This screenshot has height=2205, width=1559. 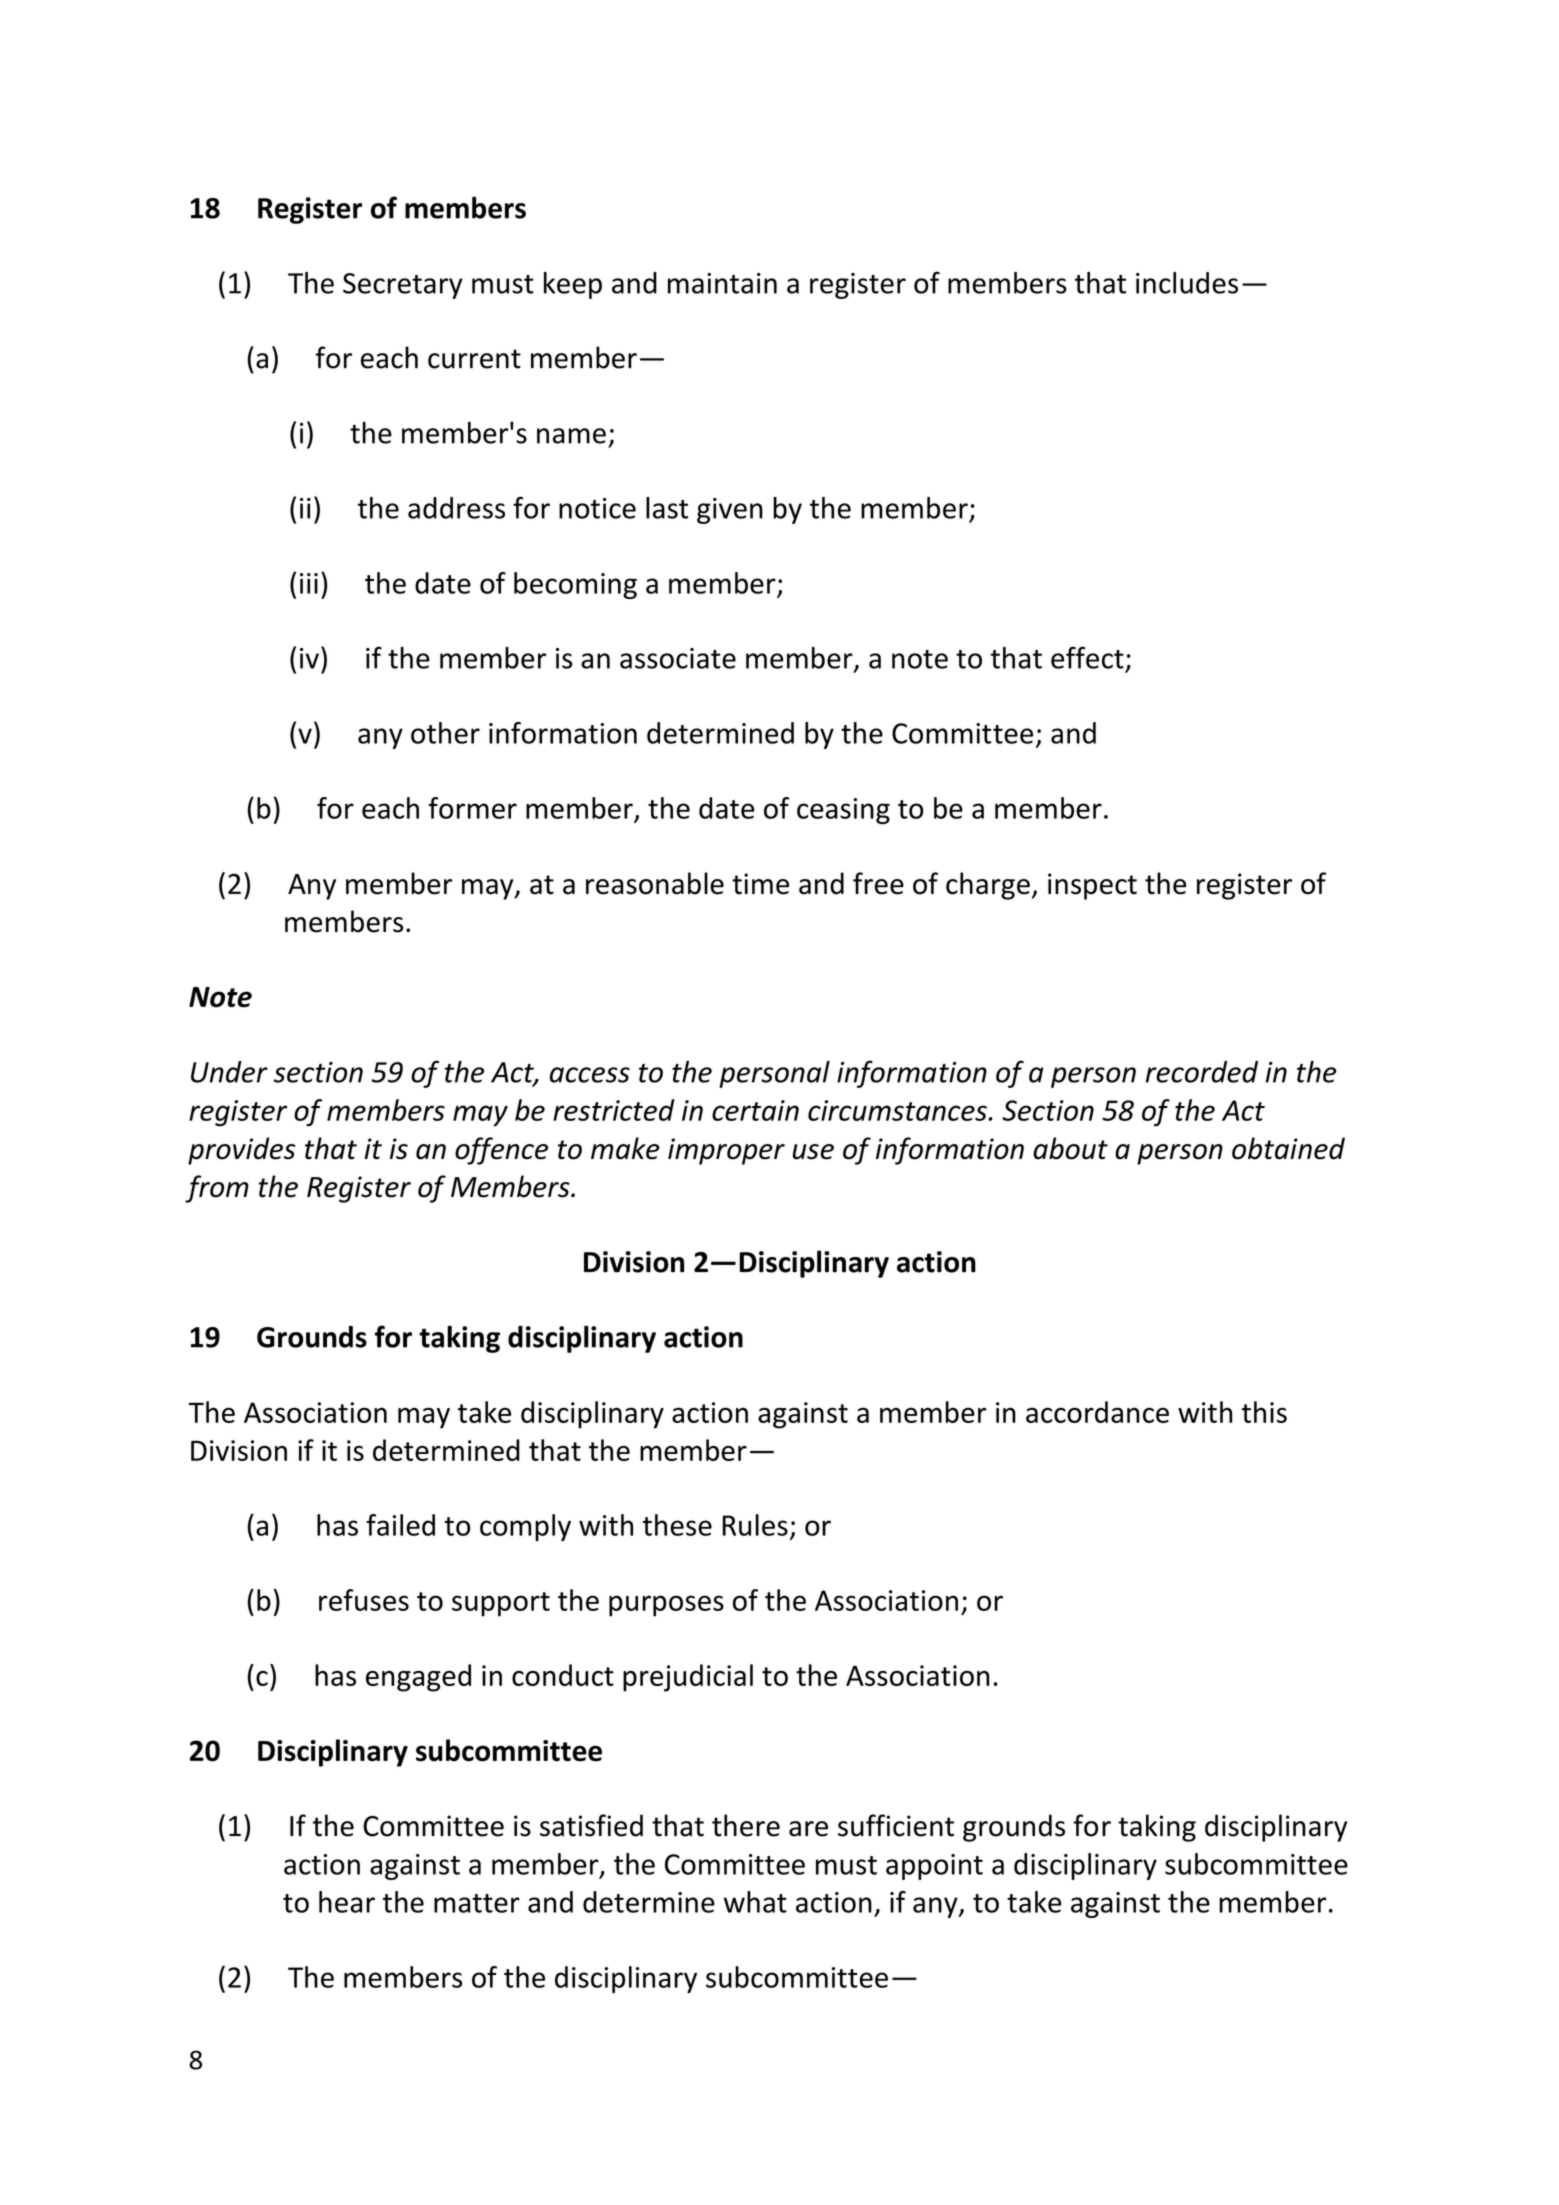 What do you see at coordinates (1202, 1072) in the screenshot?
I see `recorded` at bounding box center [1202, 1072].
